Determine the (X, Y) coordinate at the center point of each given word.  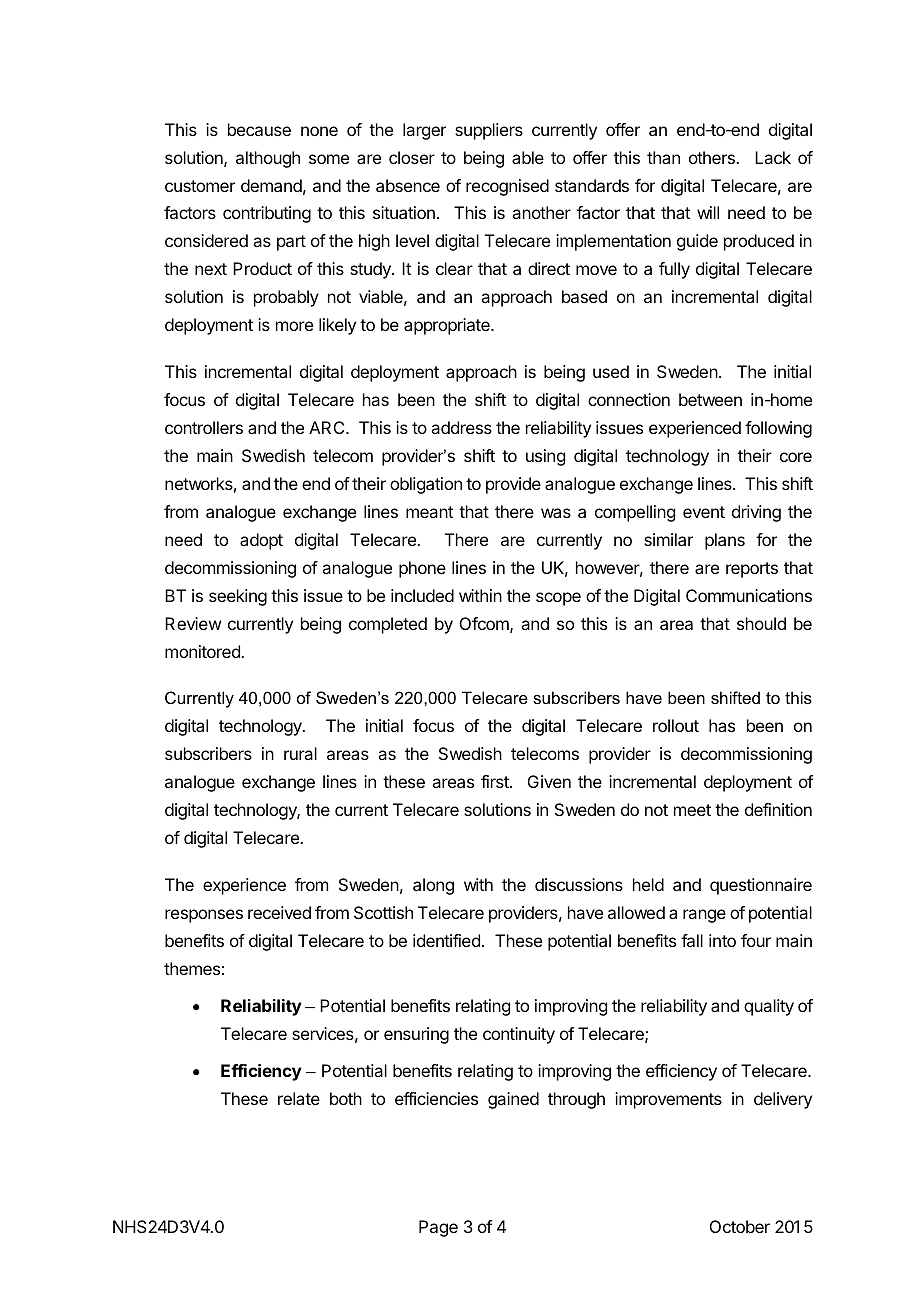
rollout (676, 725)
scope (558, 599)
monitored (203, 651)
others (713, 157)
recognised (507, 187)
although (268, 159)
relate (299, 1098)
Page (438, 1228)
